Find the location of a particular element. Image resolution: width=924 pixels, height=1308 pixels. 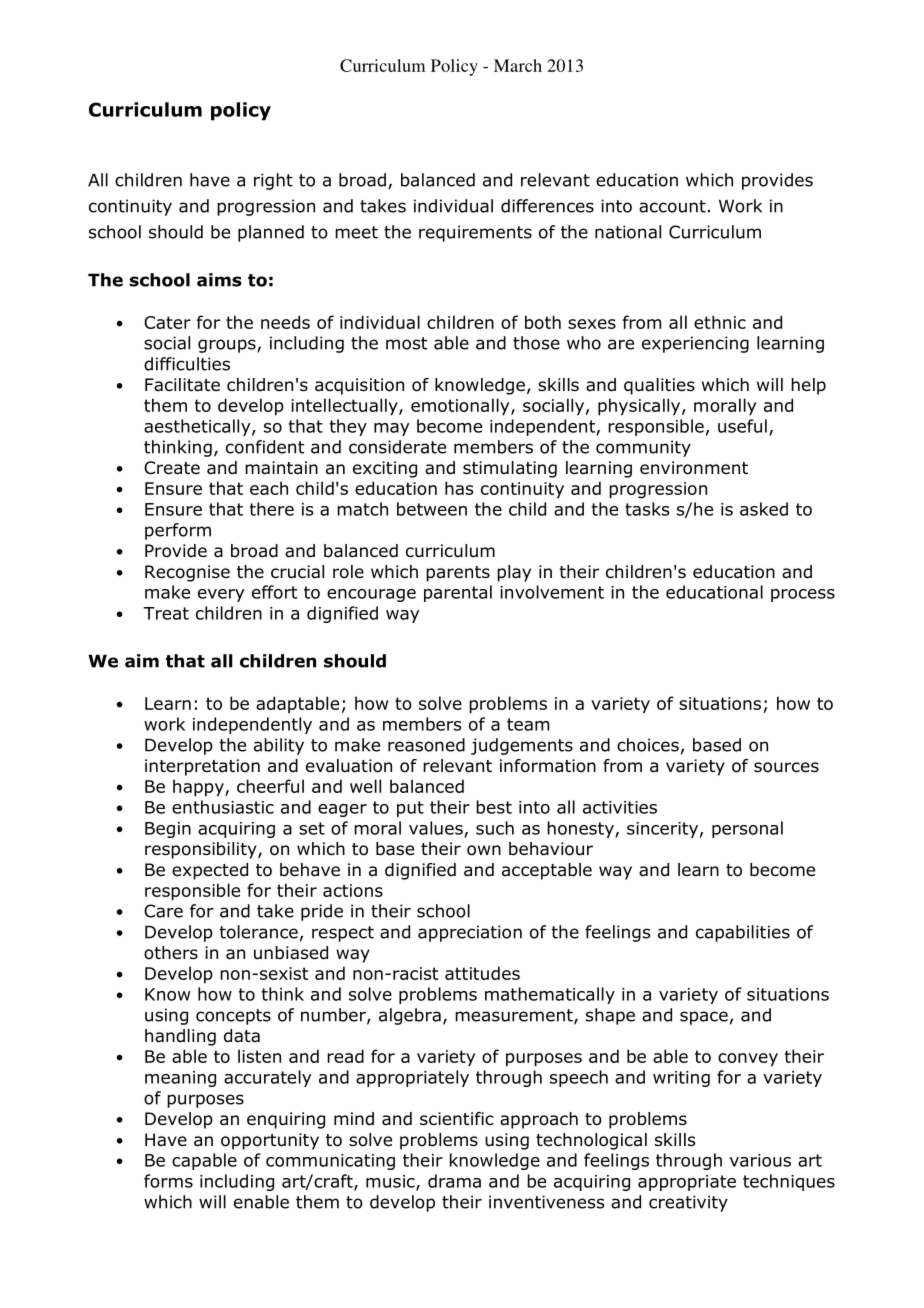

asked is located at coordinates (764, 509).
